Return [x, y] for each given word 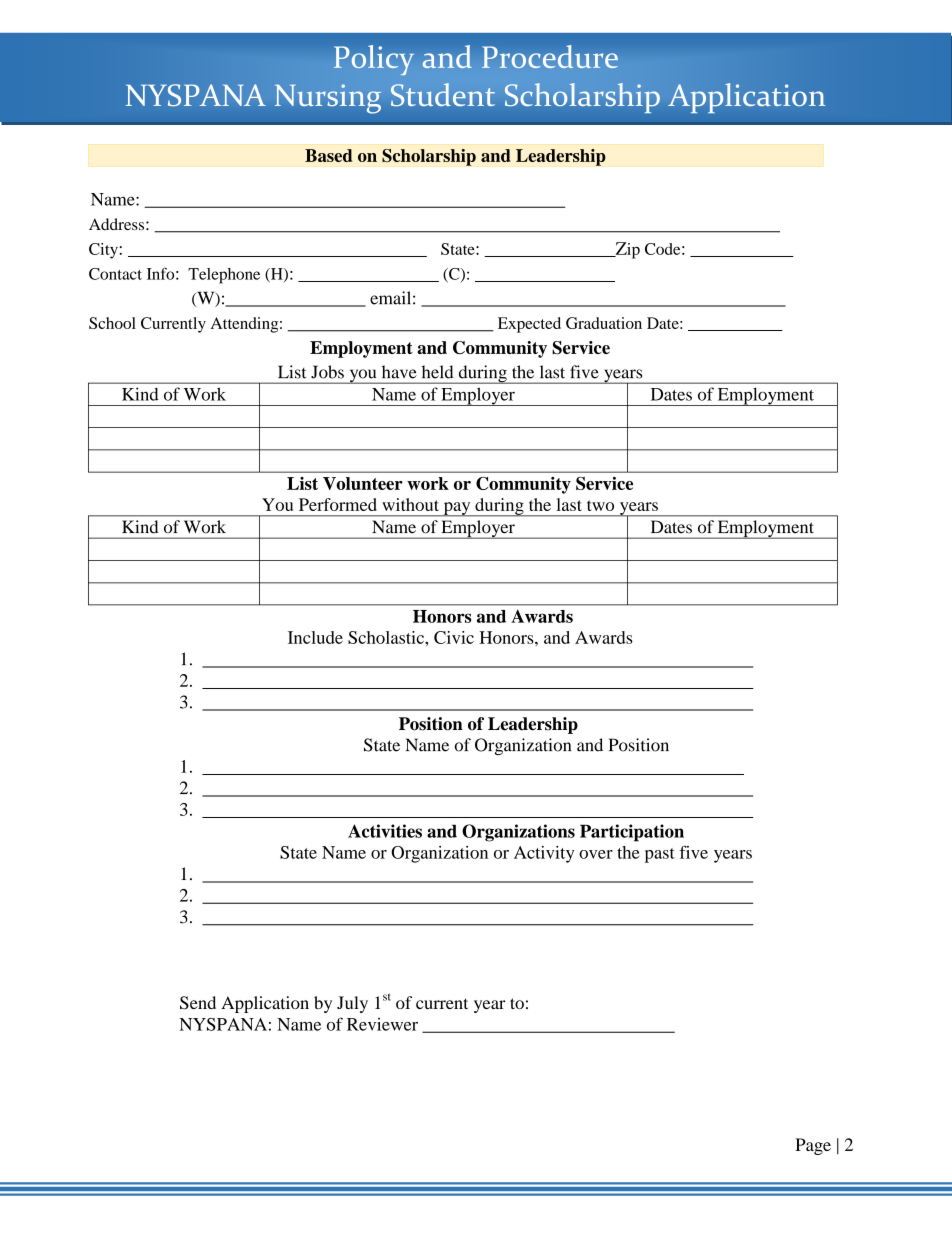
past [660, 855]
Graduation [604, 323]
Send [198, 1003]
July [352, 1004]
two [600, 505]
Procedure [550, 56]
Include [315, 637]
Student [443, 94]
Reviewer [382, 1024]
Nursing [328, 99]
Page [813, 1146]
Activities [385, 831]
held [438, 372]
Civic [454, 637]
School [112, 323]
